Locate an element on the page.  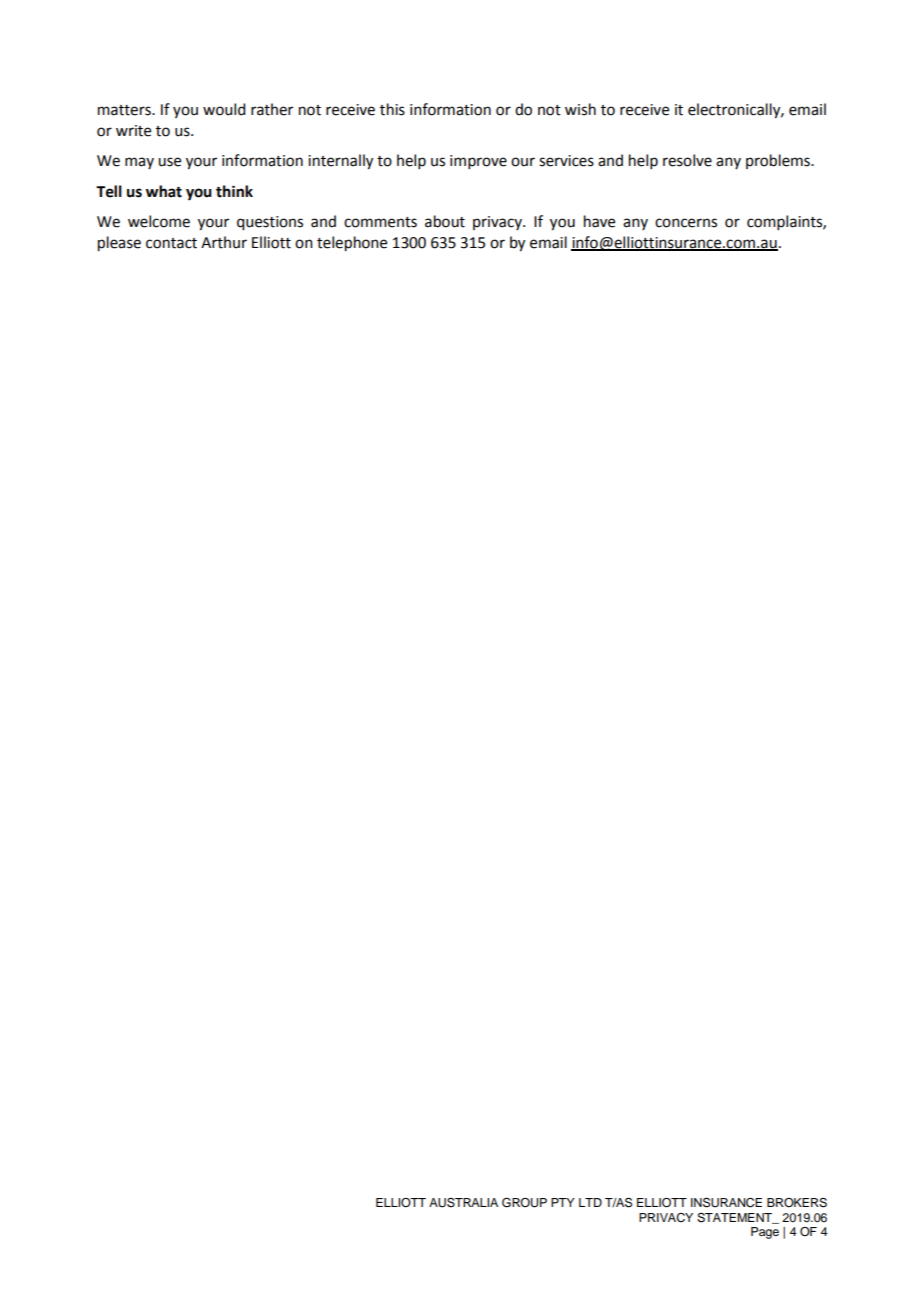
improve is located at coordinates (478, 162).
